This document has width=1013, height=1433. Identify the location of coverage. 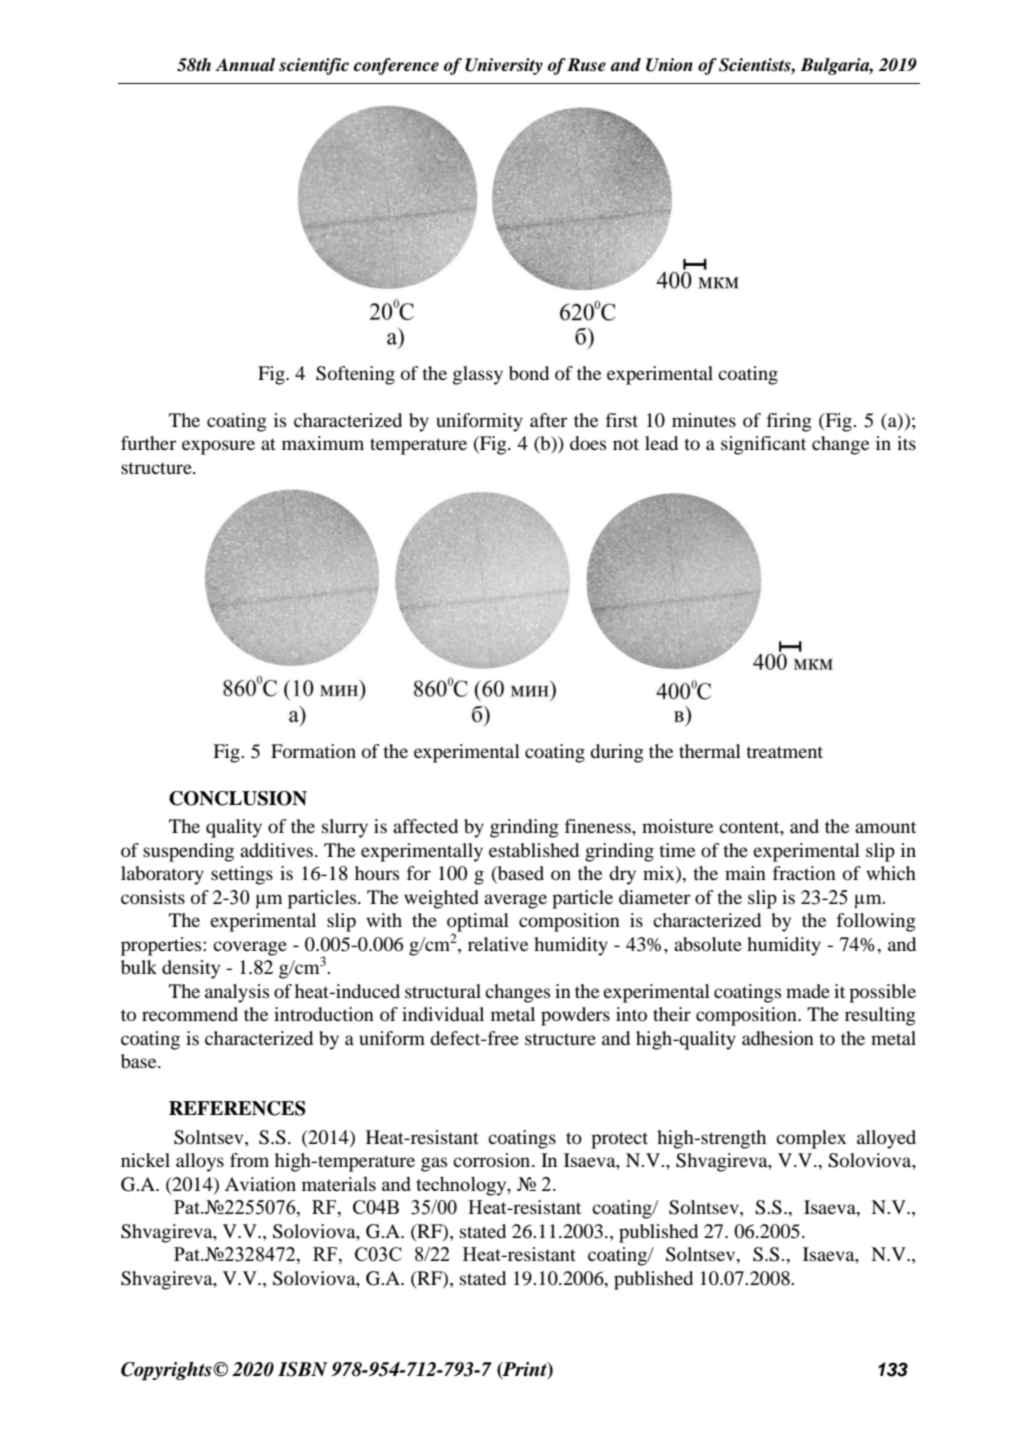
(250, 948).
